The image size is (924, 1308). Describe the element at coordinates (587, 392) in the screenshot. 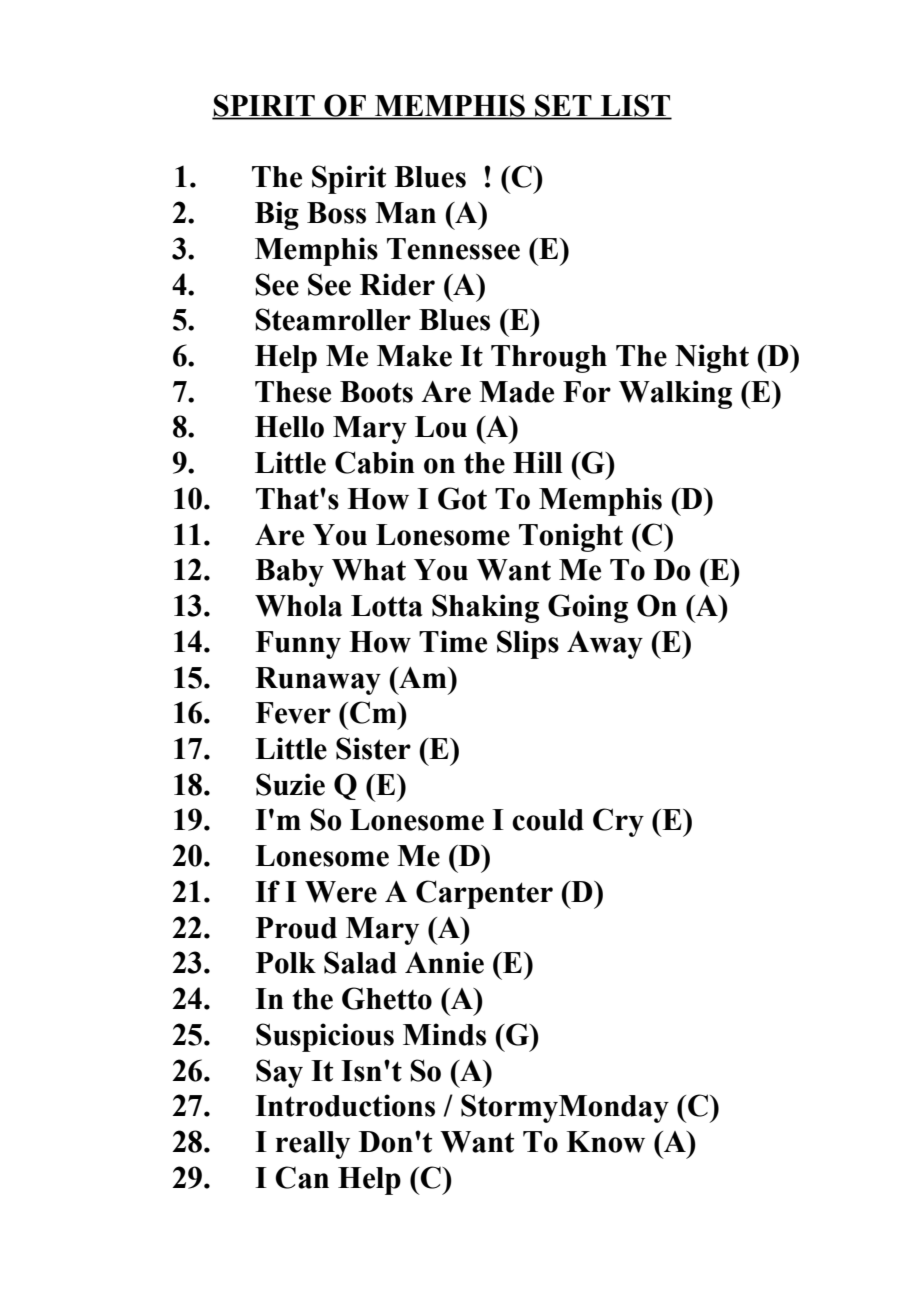

I see `For` at that location.
